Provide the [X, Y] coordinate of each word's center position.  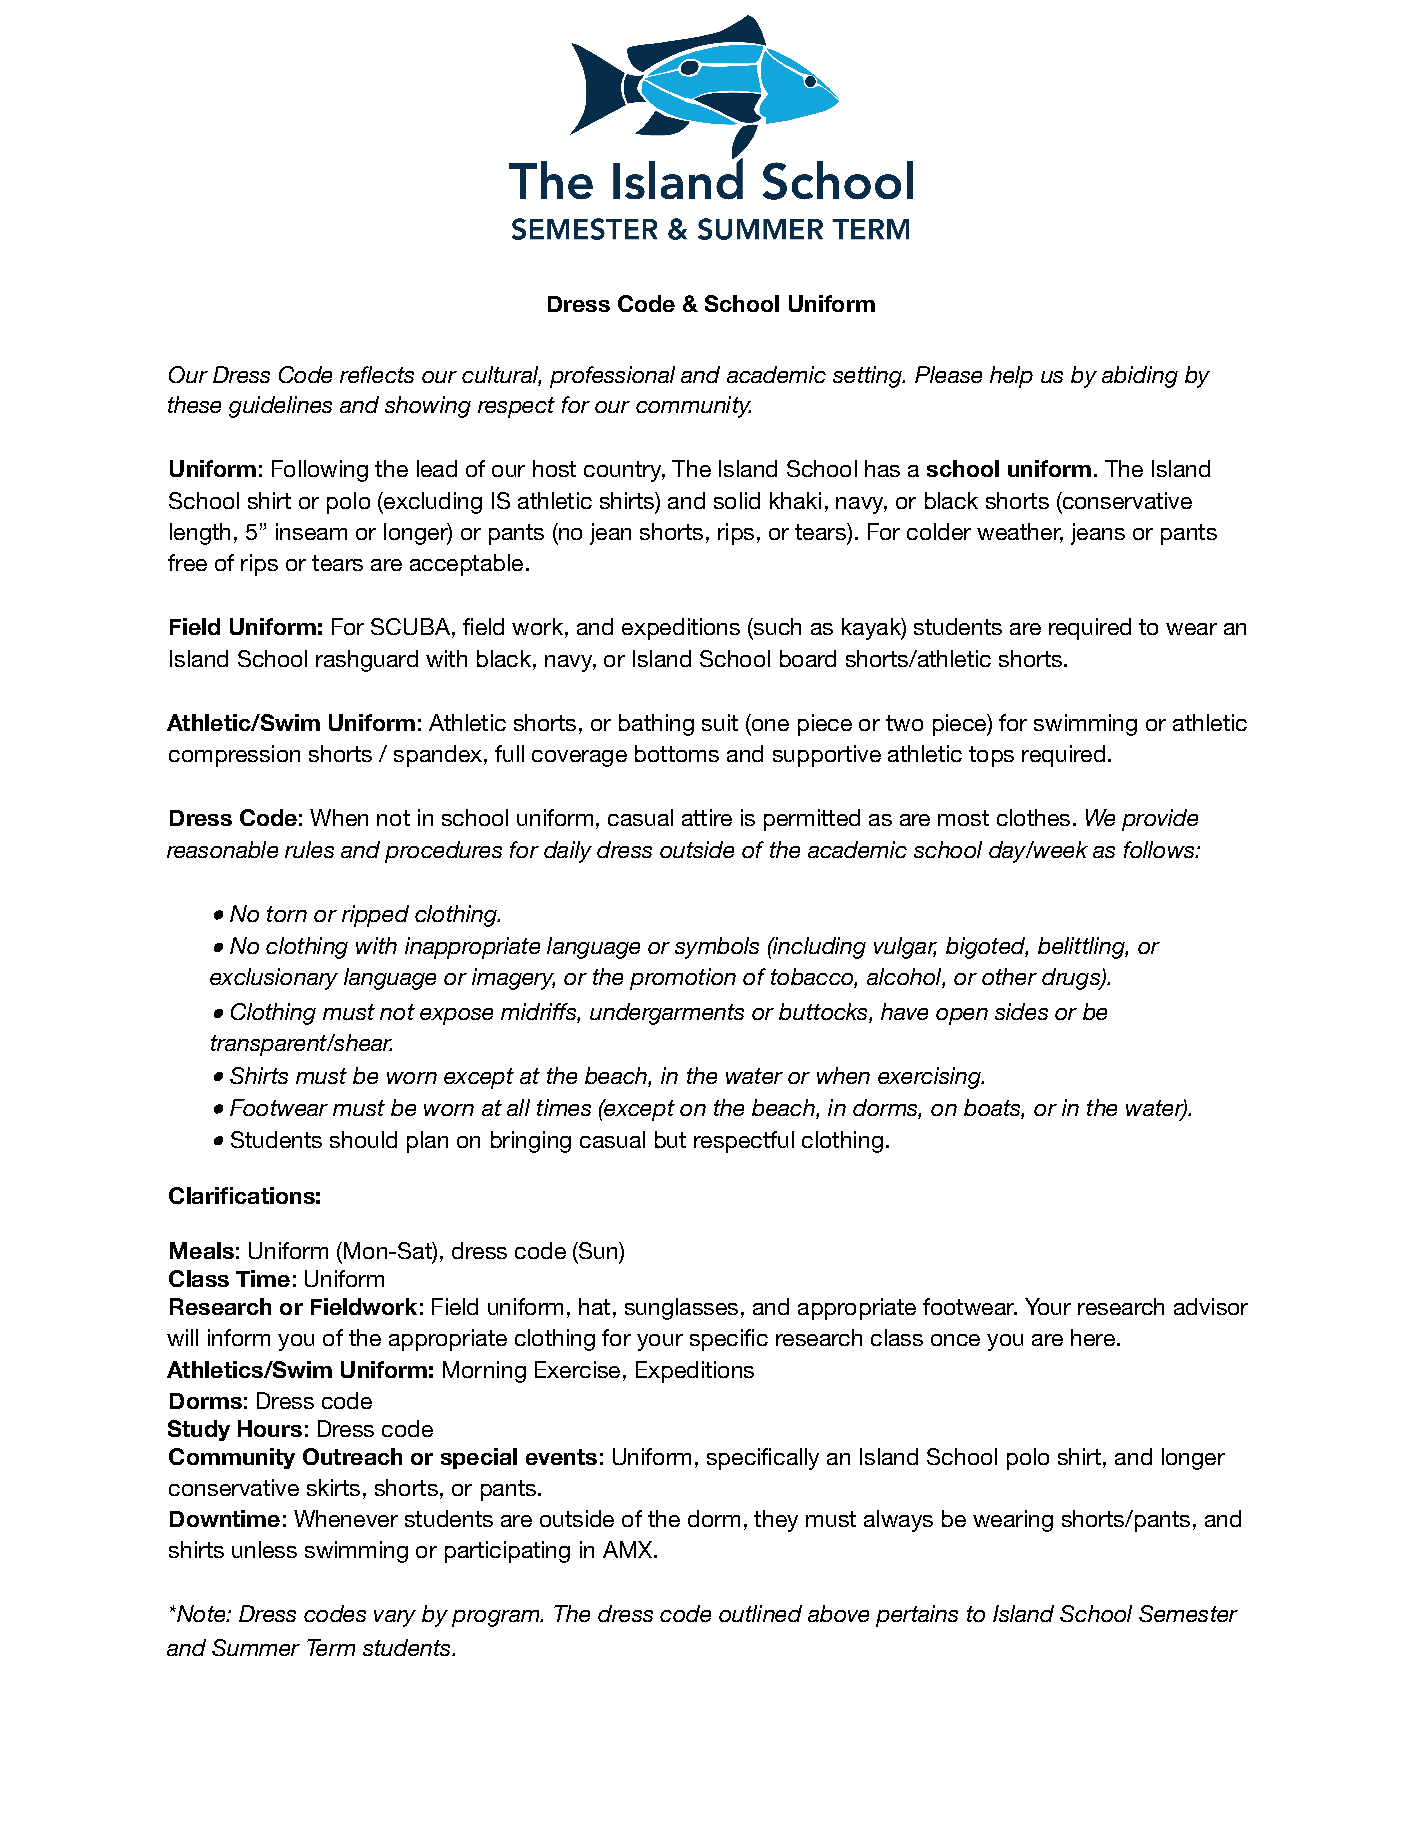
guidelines [280, 407]
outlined [760, 1613]
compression [234, 756]
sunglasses [681, 1309]
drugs [1072, 979]
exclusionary [274, 979]
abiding [1140, 377]
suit [720, 722]
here [1093, 1337]
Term [331, 1647]
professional [612, 377]
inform [239, 1337]
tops [991, 756]
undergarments [667, 1014]
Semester [1188, 1613]
